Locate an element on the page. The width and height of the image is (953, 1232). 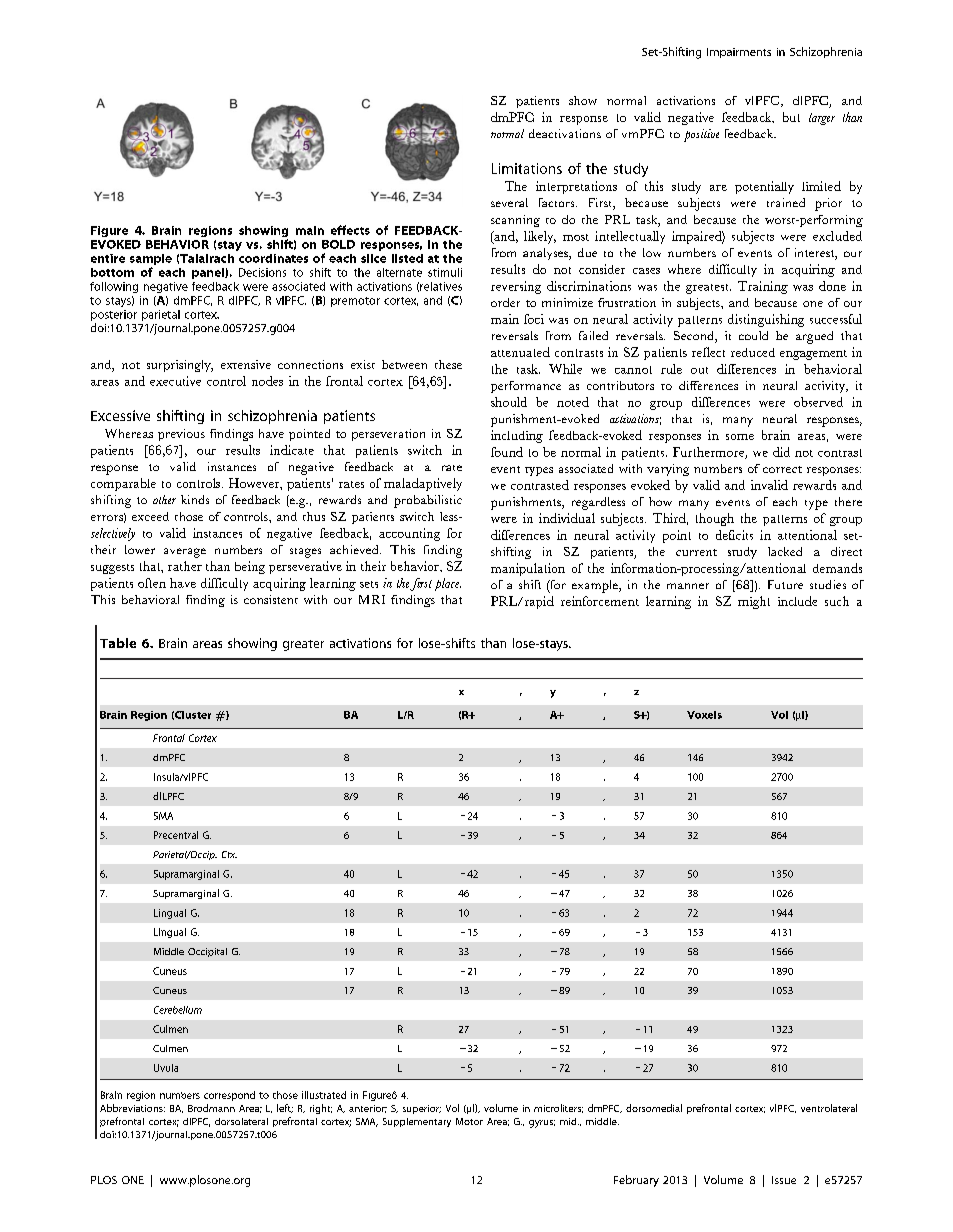
superior is located at coordinates (422, 1109).
